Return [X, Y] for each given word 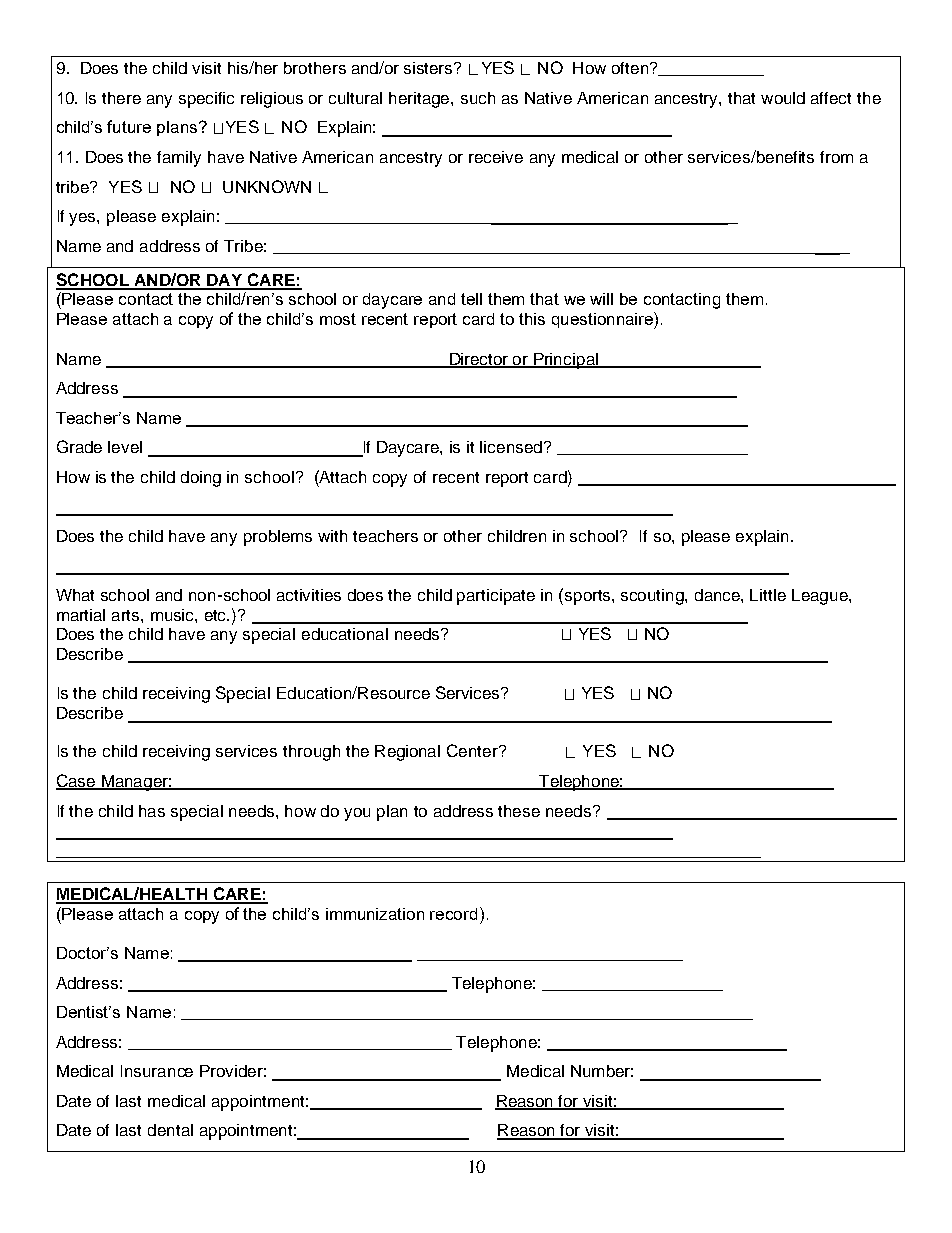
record [453, 914]
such [478, 98]
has [152, 811]
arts [127, 615]
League [821, 597]
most [338, 319]
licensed [511, 447]
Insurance [157, 1071]
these [519, 811]
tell [471, 299]
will [601, 299]
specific [206, 100]
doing [201, 479]
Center [473, 750]
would [783, 98]
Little [768, 595]
